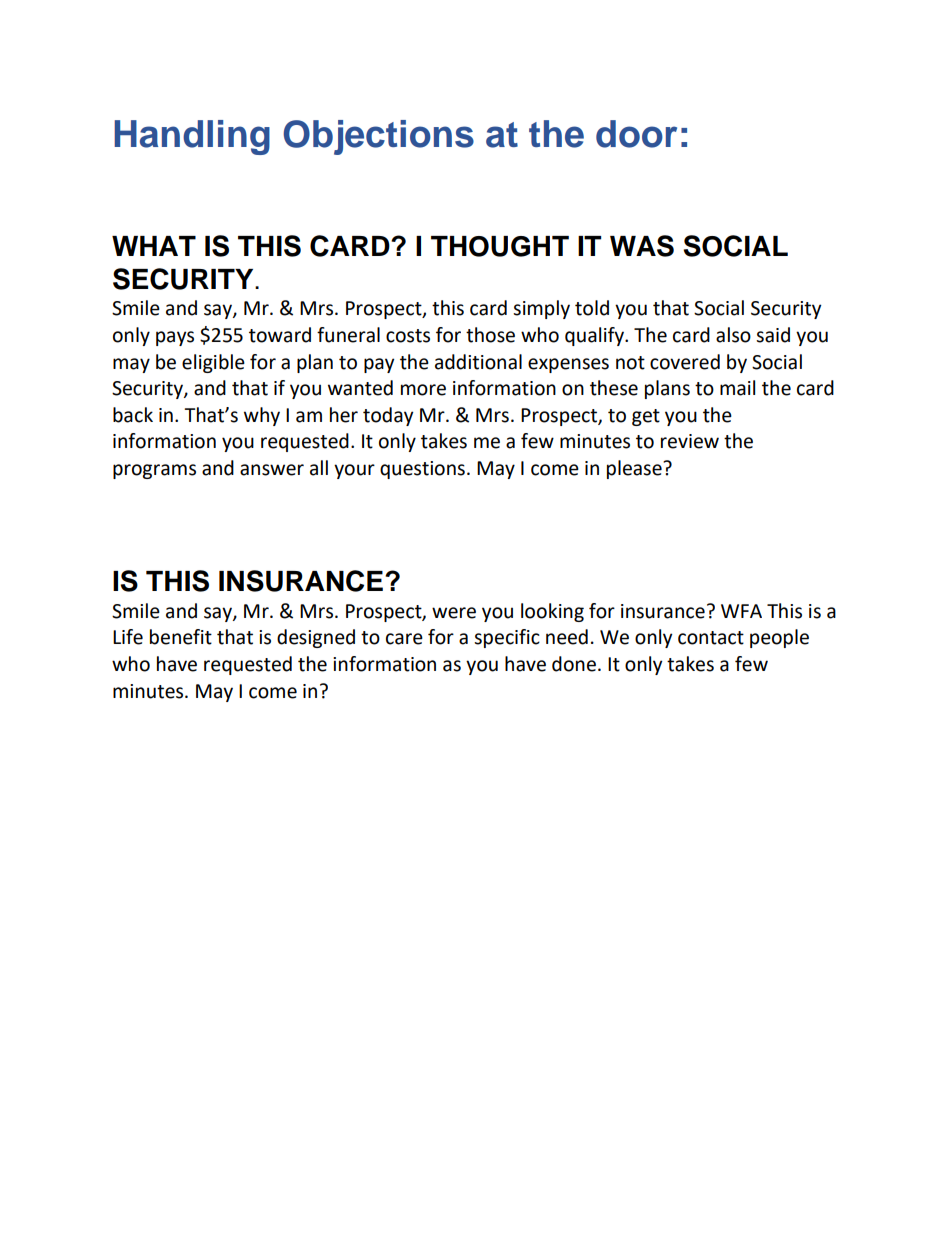 This screenshot has width=952, height=1233. I want to click on those, so click(490, 335).
